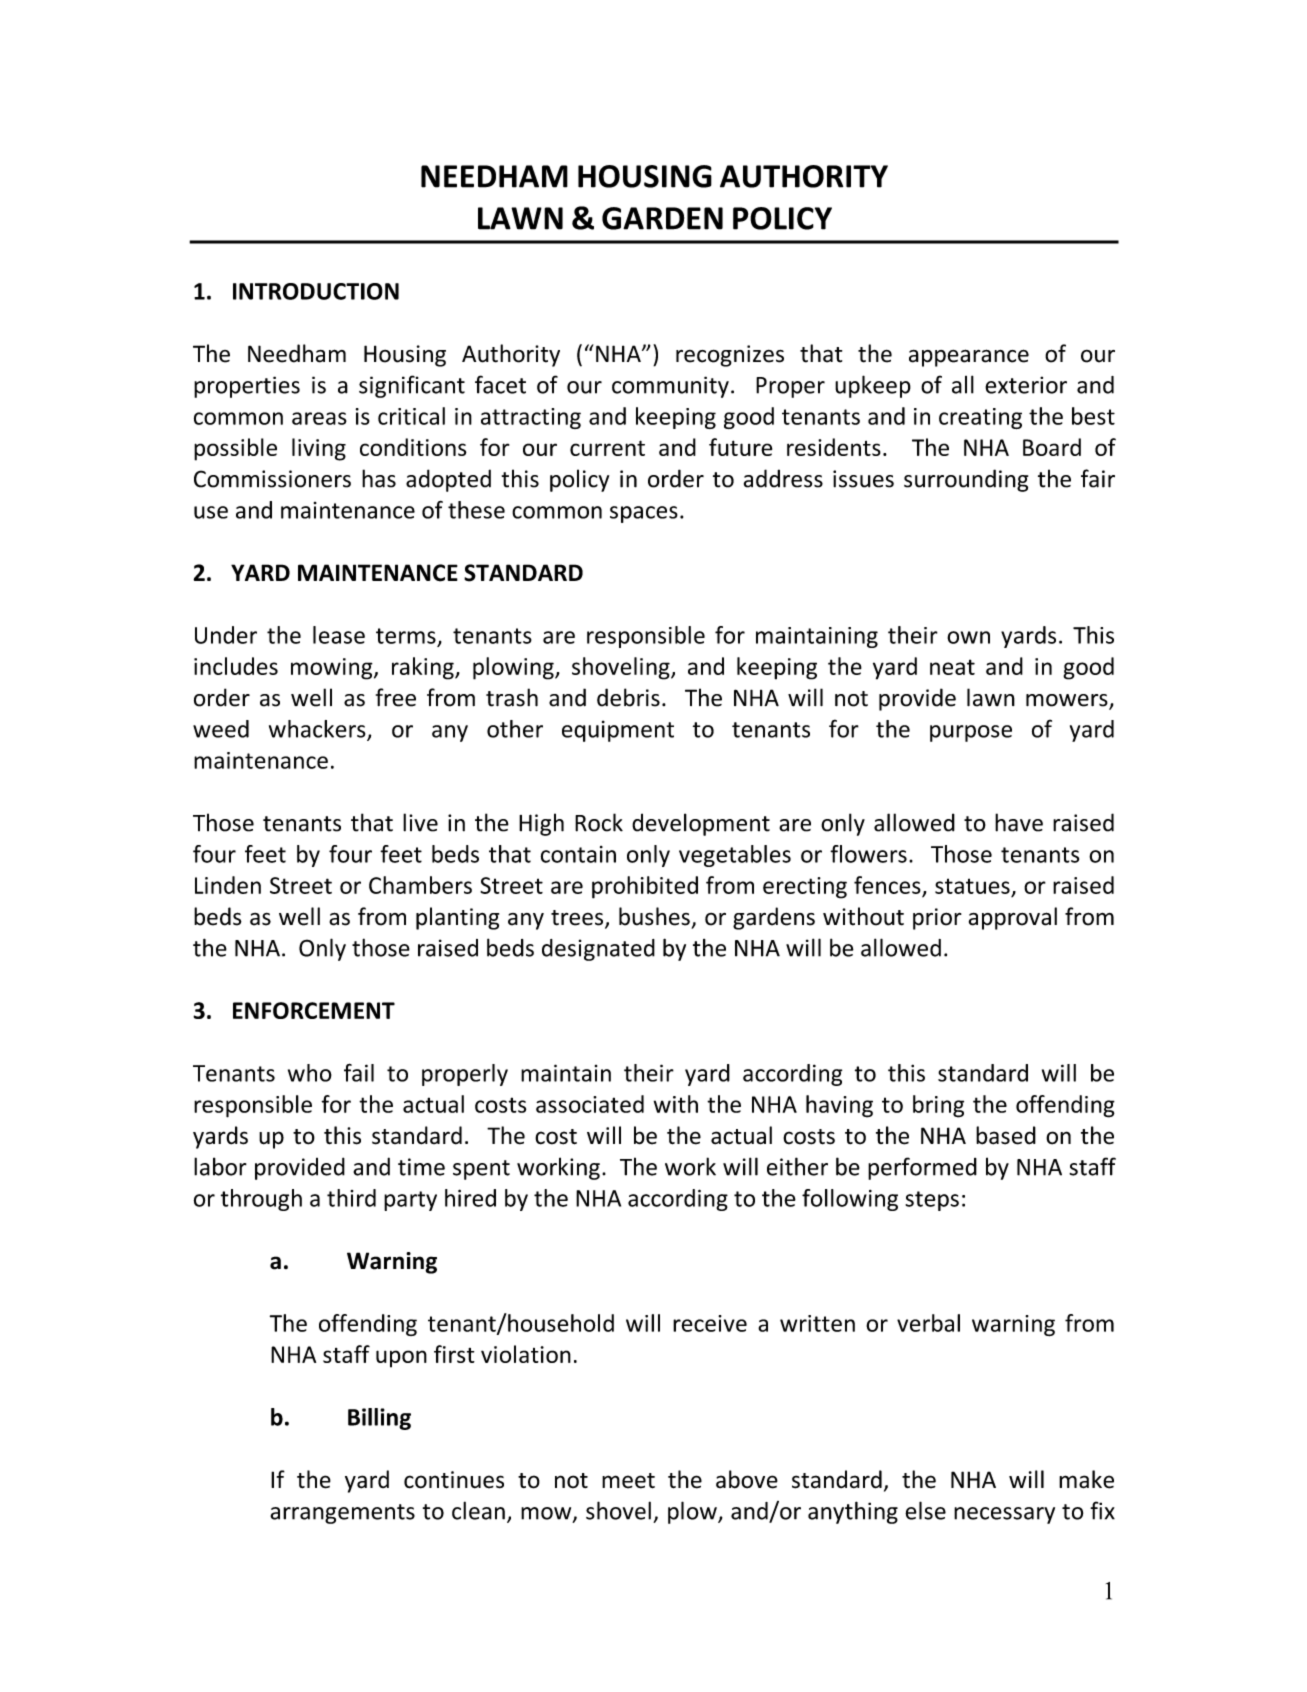 The height and width of the screenshot is (1692, 1307). Describe the element at coordinates (628, 697) in the screenshot. I see `debris` at that location.
